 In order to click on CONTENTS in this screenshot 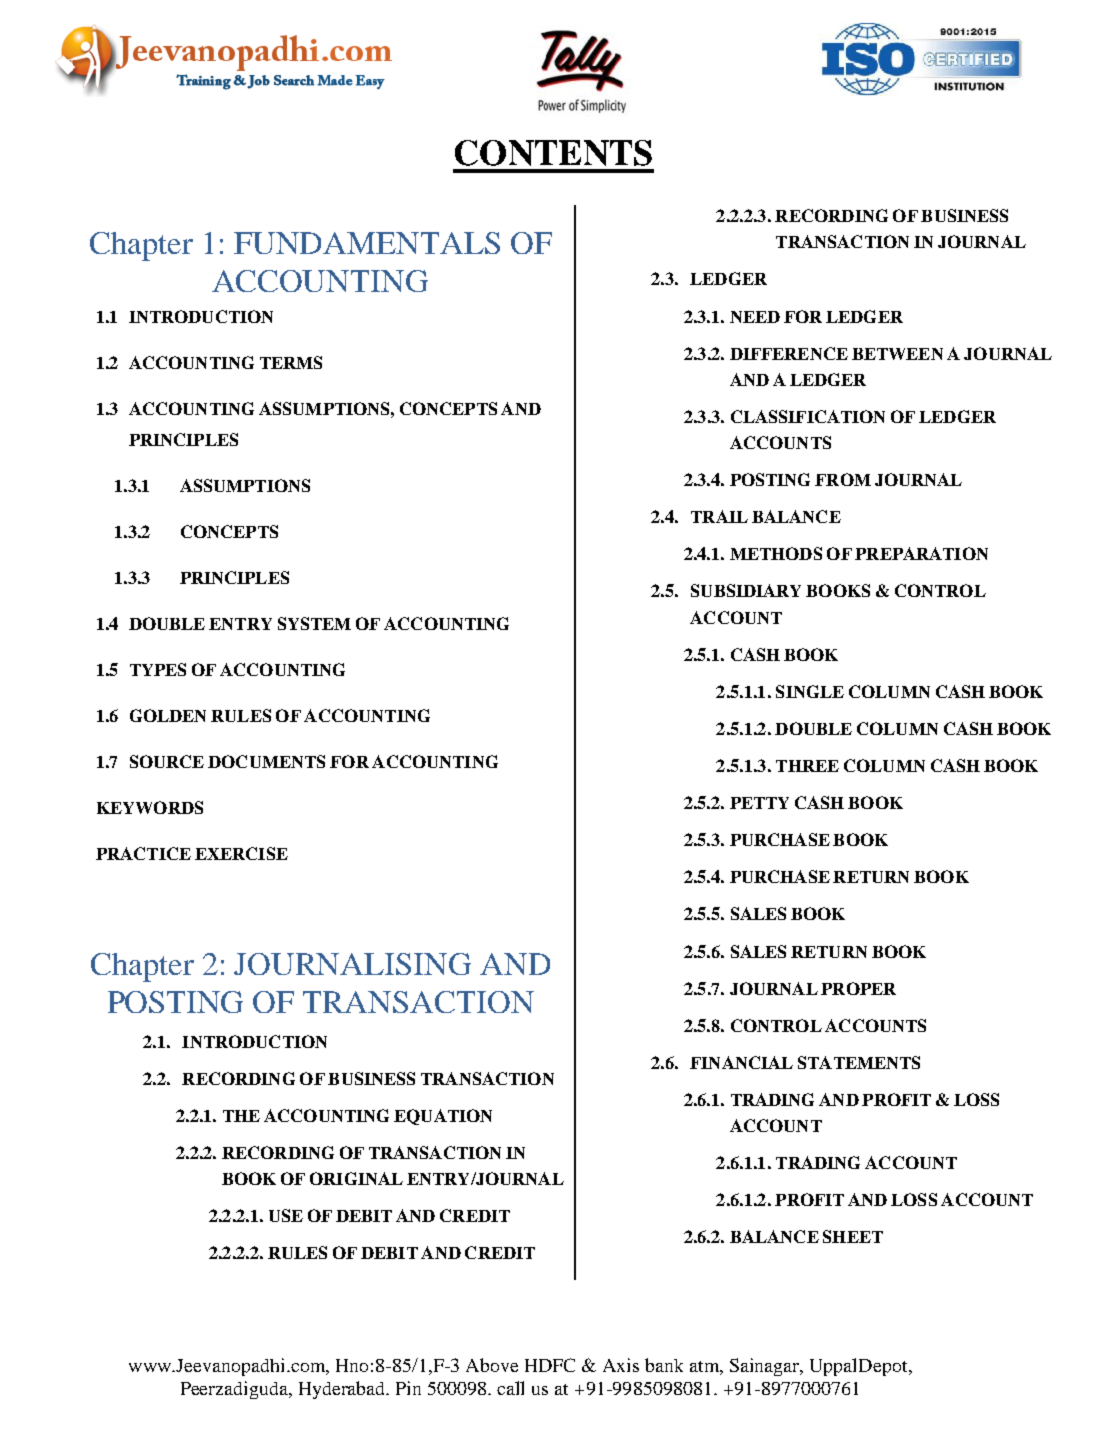, I will do `click(553, 153)`.
